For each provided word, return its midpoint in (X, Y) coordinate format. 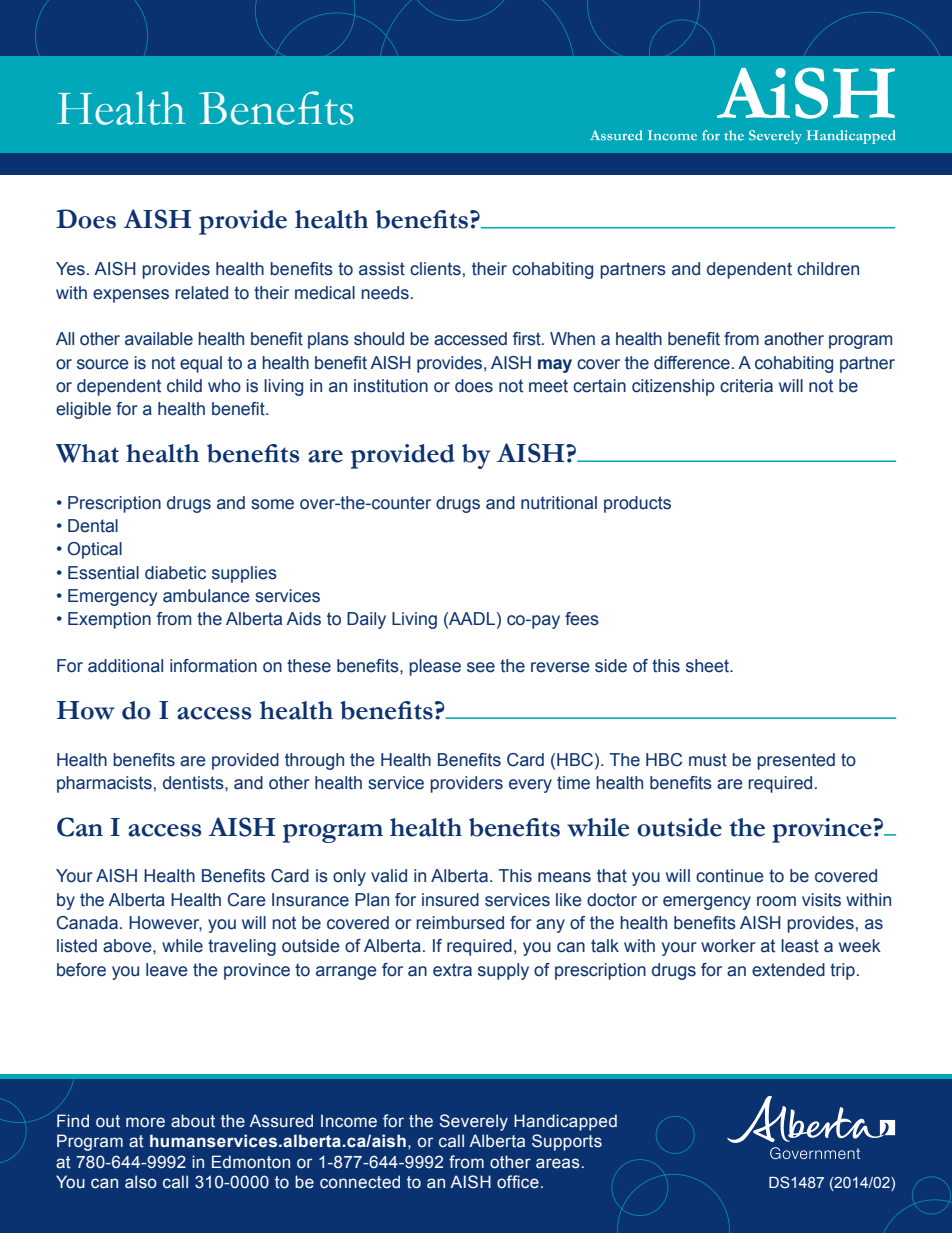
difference (692, 363)
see (481, 667)
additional (125, 666)
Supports (567, 1142)
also (141, 1182)
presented (796, 761)
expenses (131, 296)
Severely (473, 1122)
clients (435, 269)
